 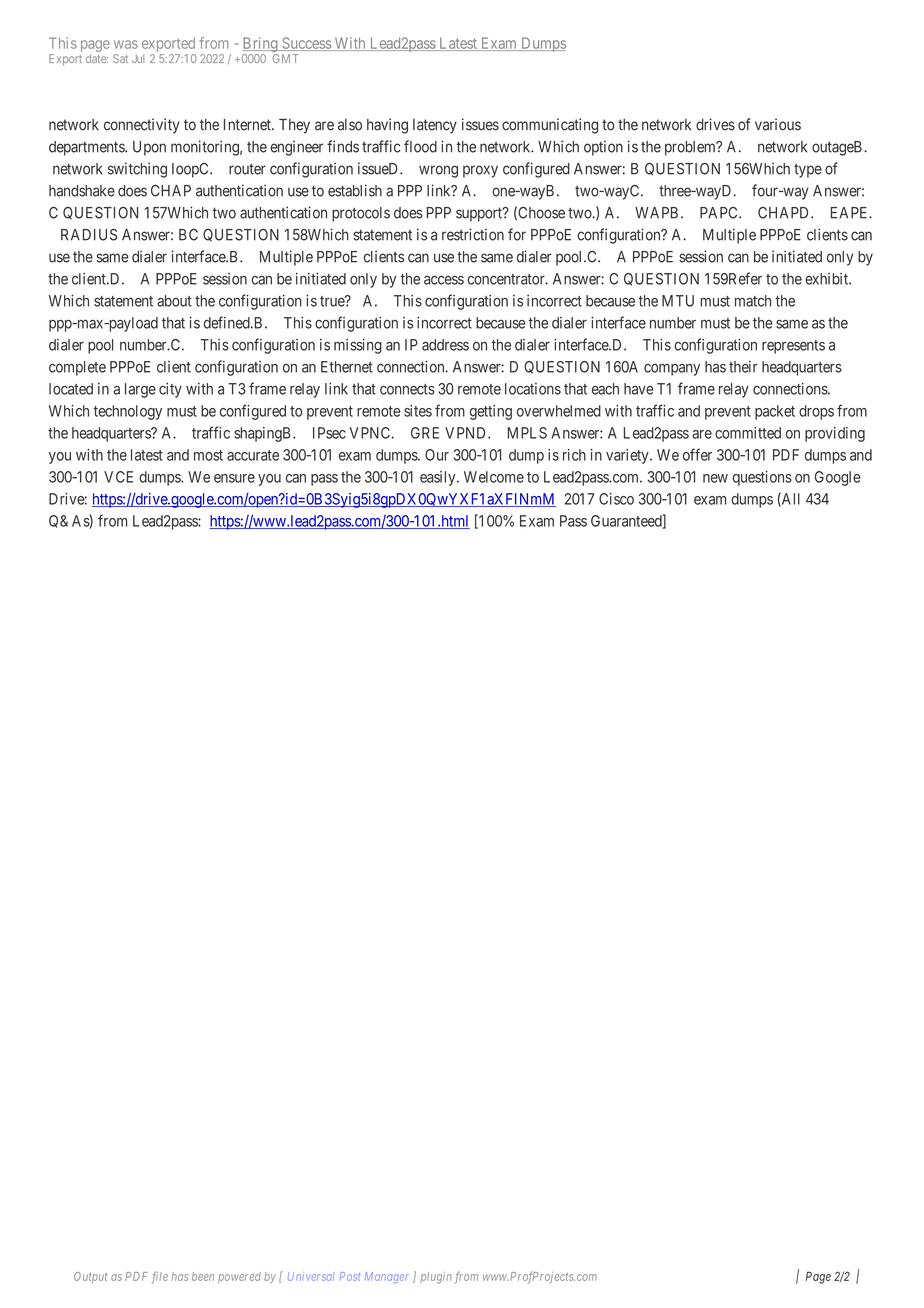 I want to click on Jul, so click(x=138, y=58).
